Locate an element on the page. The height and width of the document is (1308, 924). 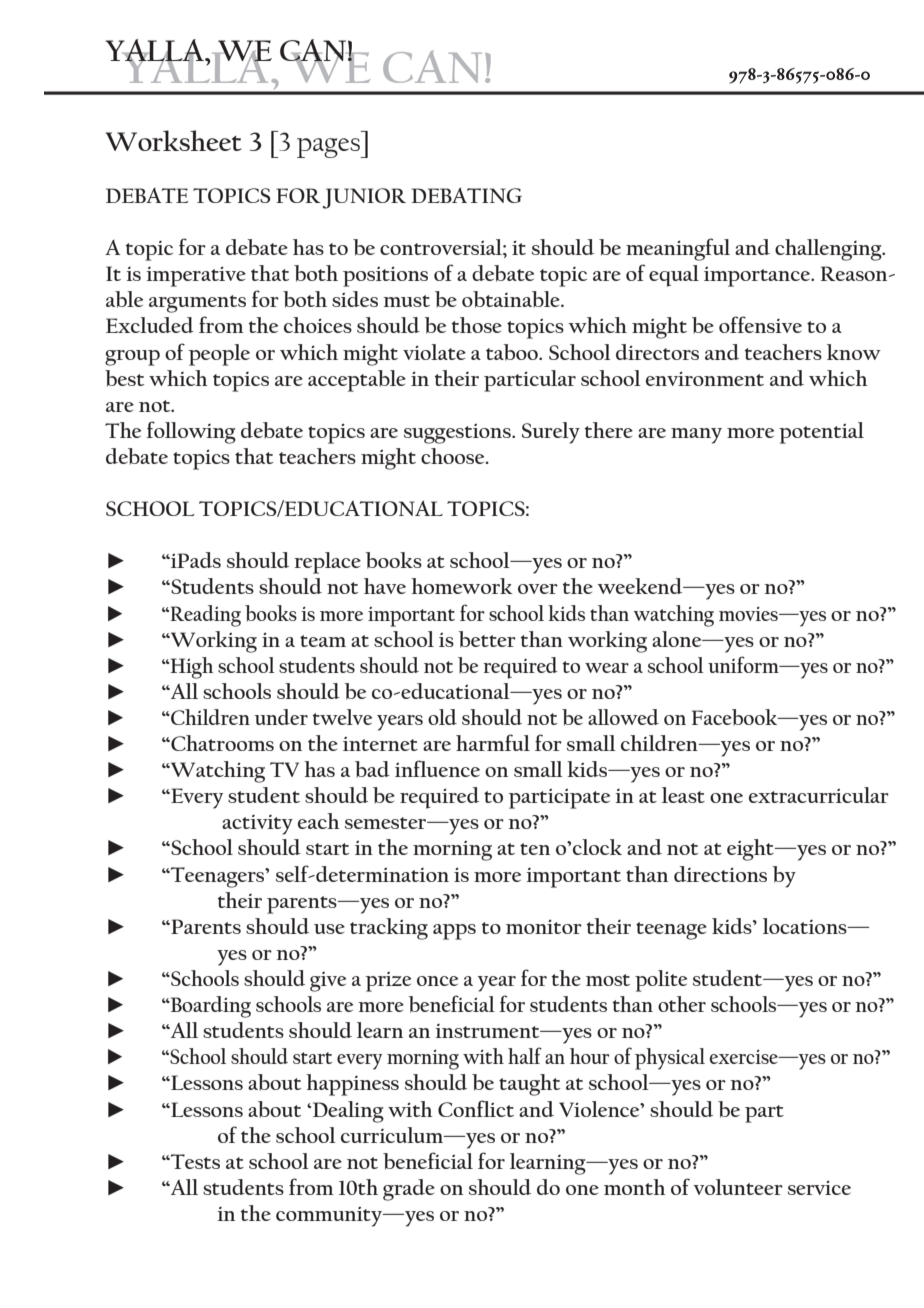
challenging is located at coordinates (829, 250).
